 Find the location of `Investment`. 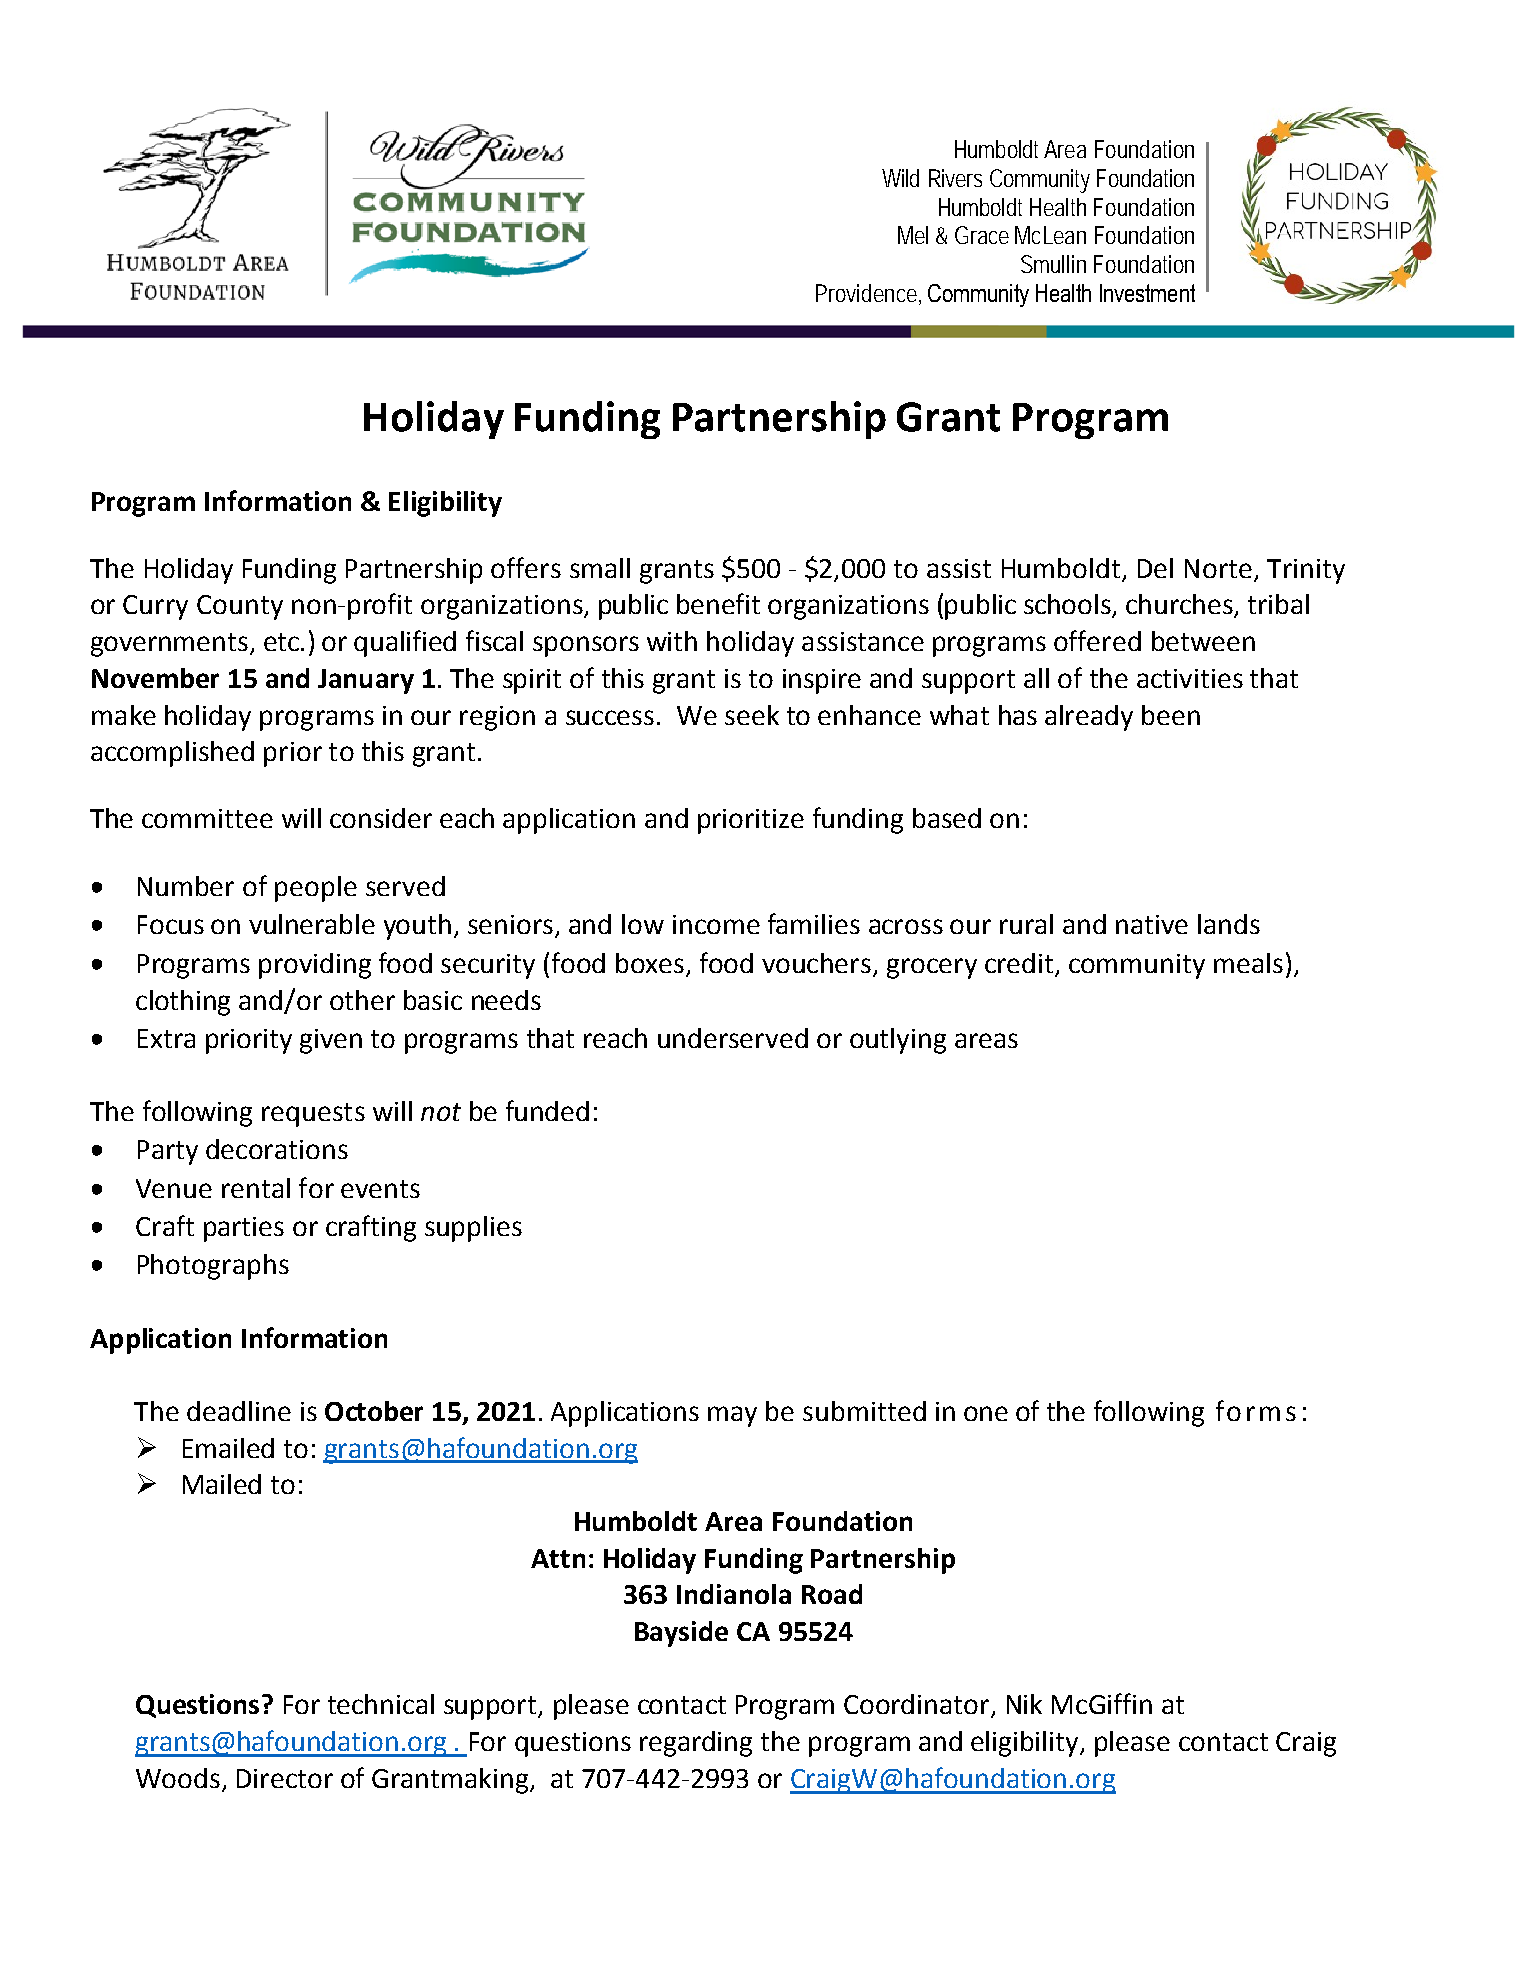

Investment is located at coordinates (1147, 293).
